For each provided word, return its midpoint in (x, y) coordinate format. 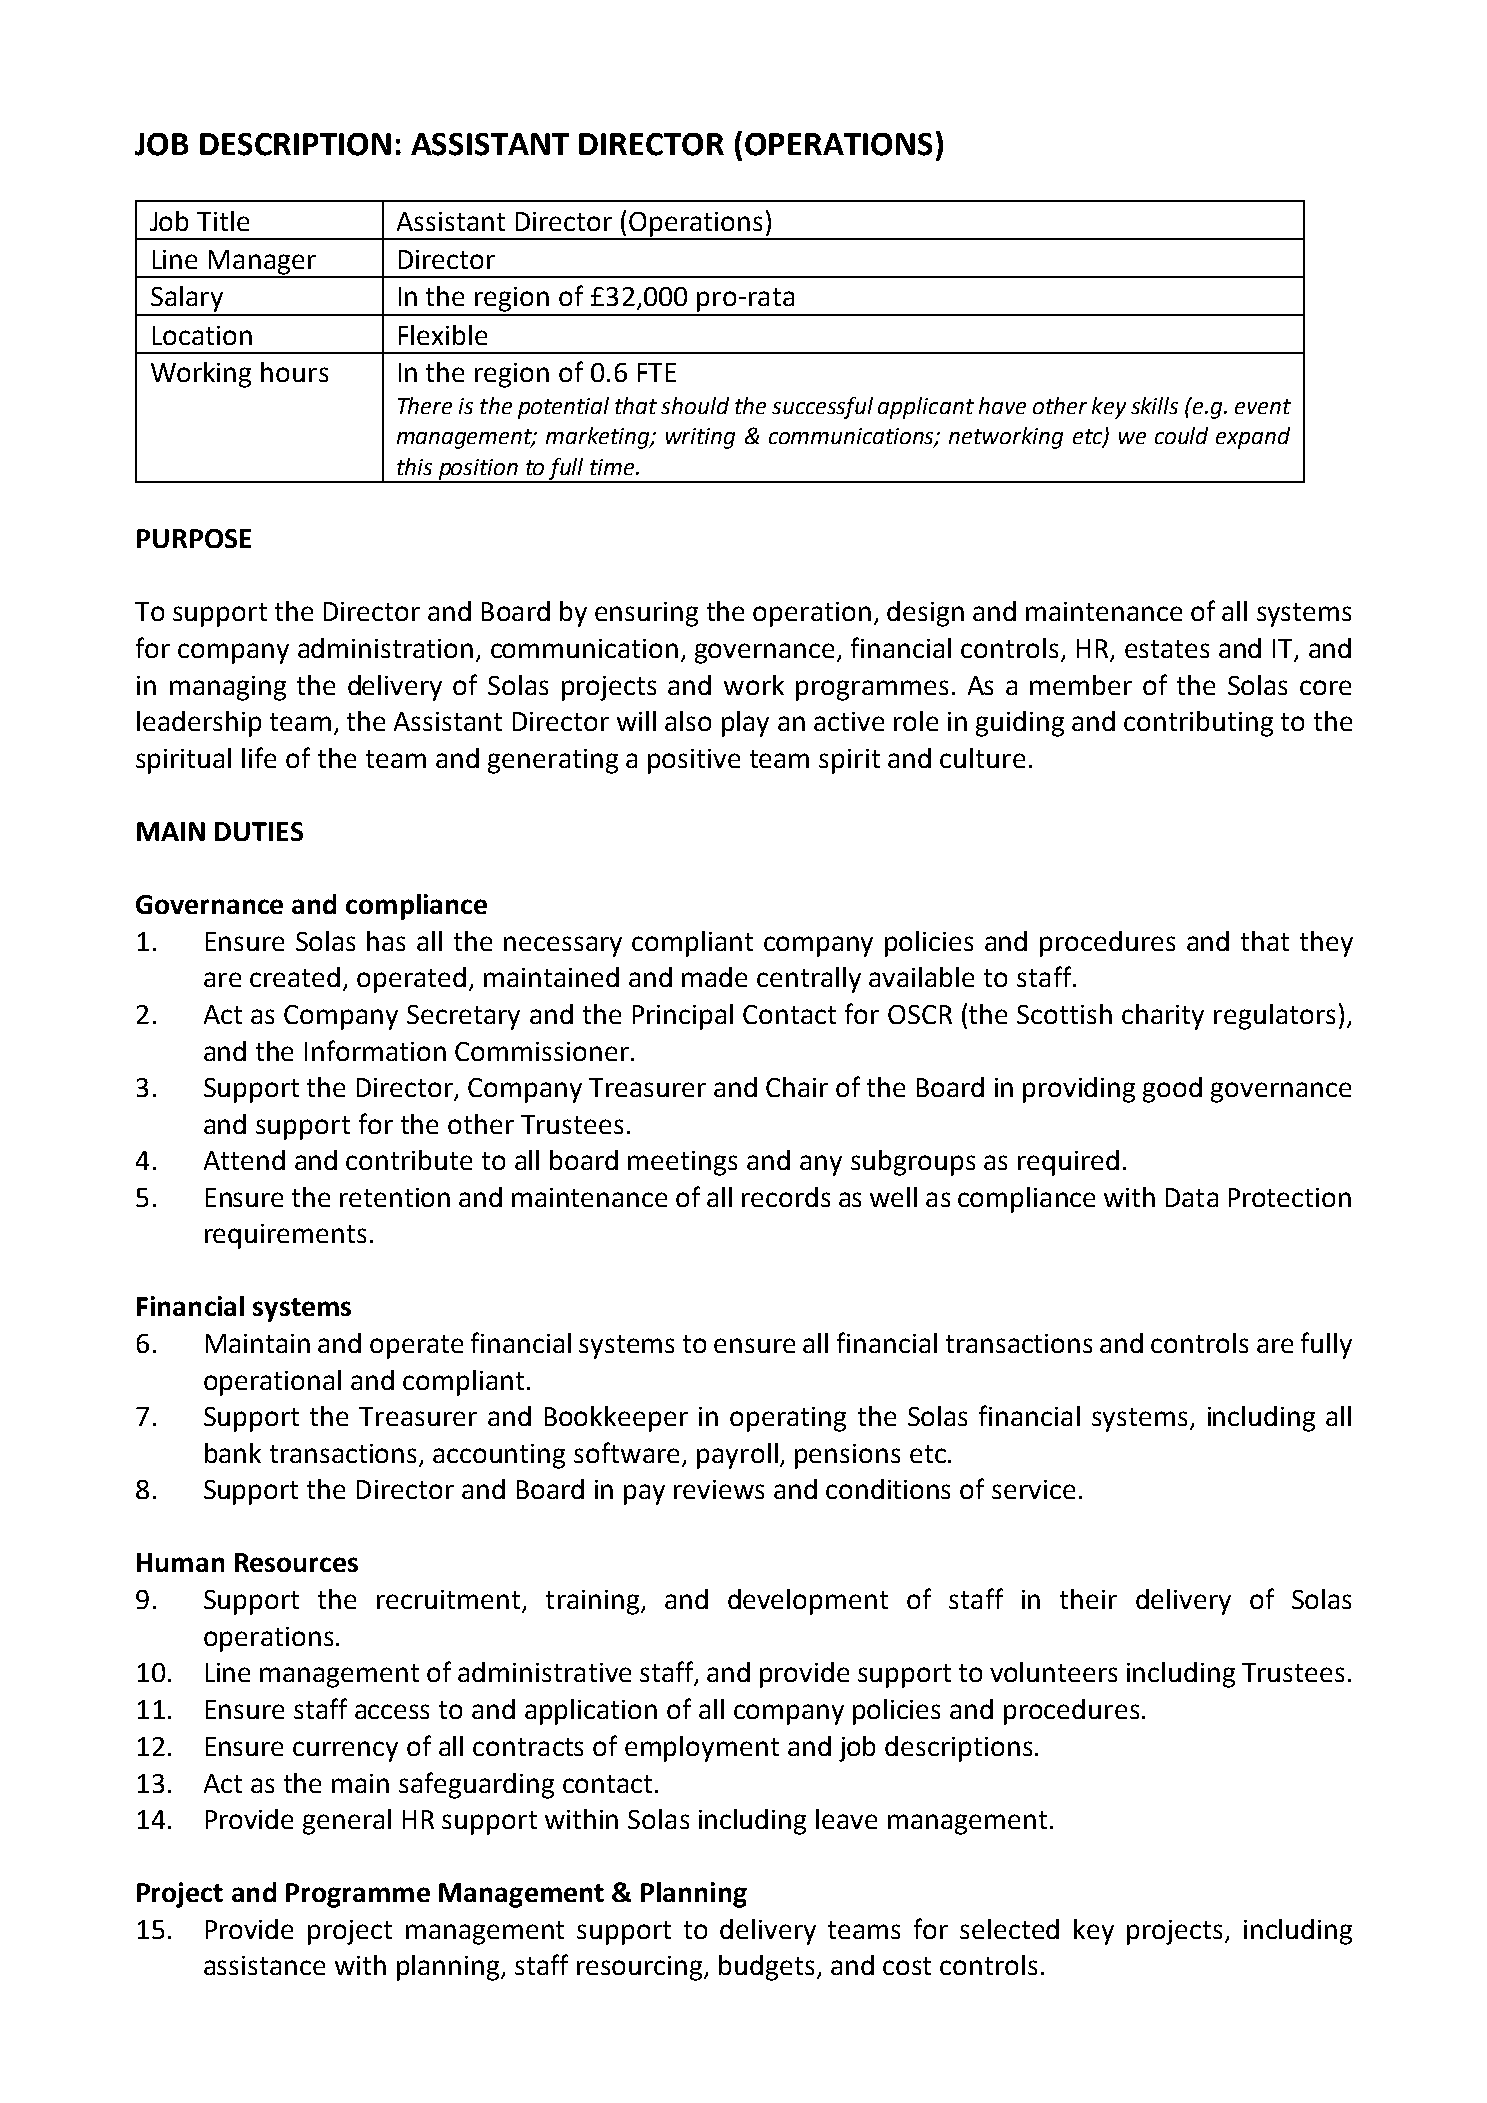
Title (223, 221)
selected (1009, 1929)
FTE (657, 372)
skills (1154, 405)
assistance (264, 1965)
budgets (766, 1968)
